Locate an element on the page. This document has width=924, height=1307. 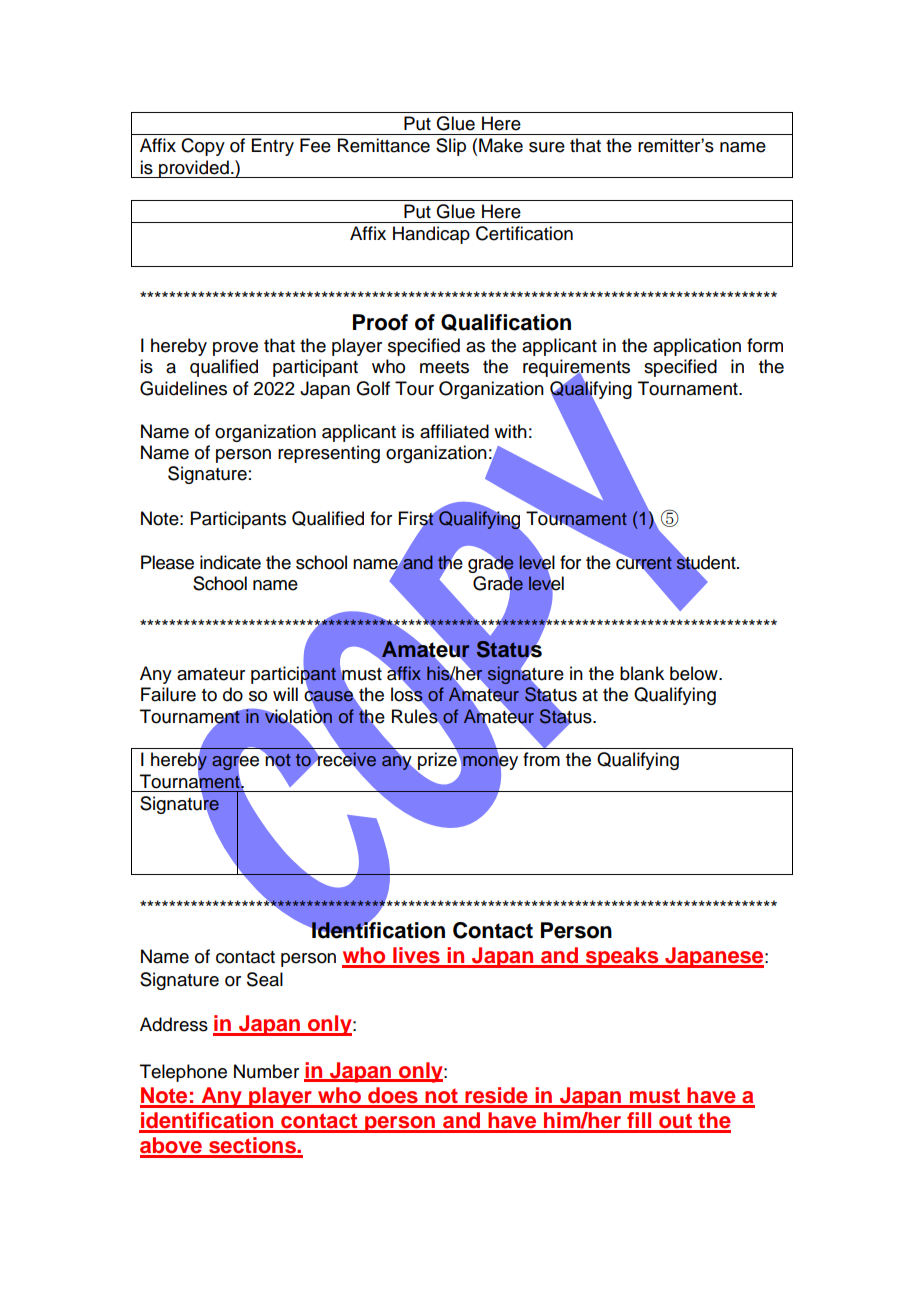
Number is located at coordinates (266, 1071).
